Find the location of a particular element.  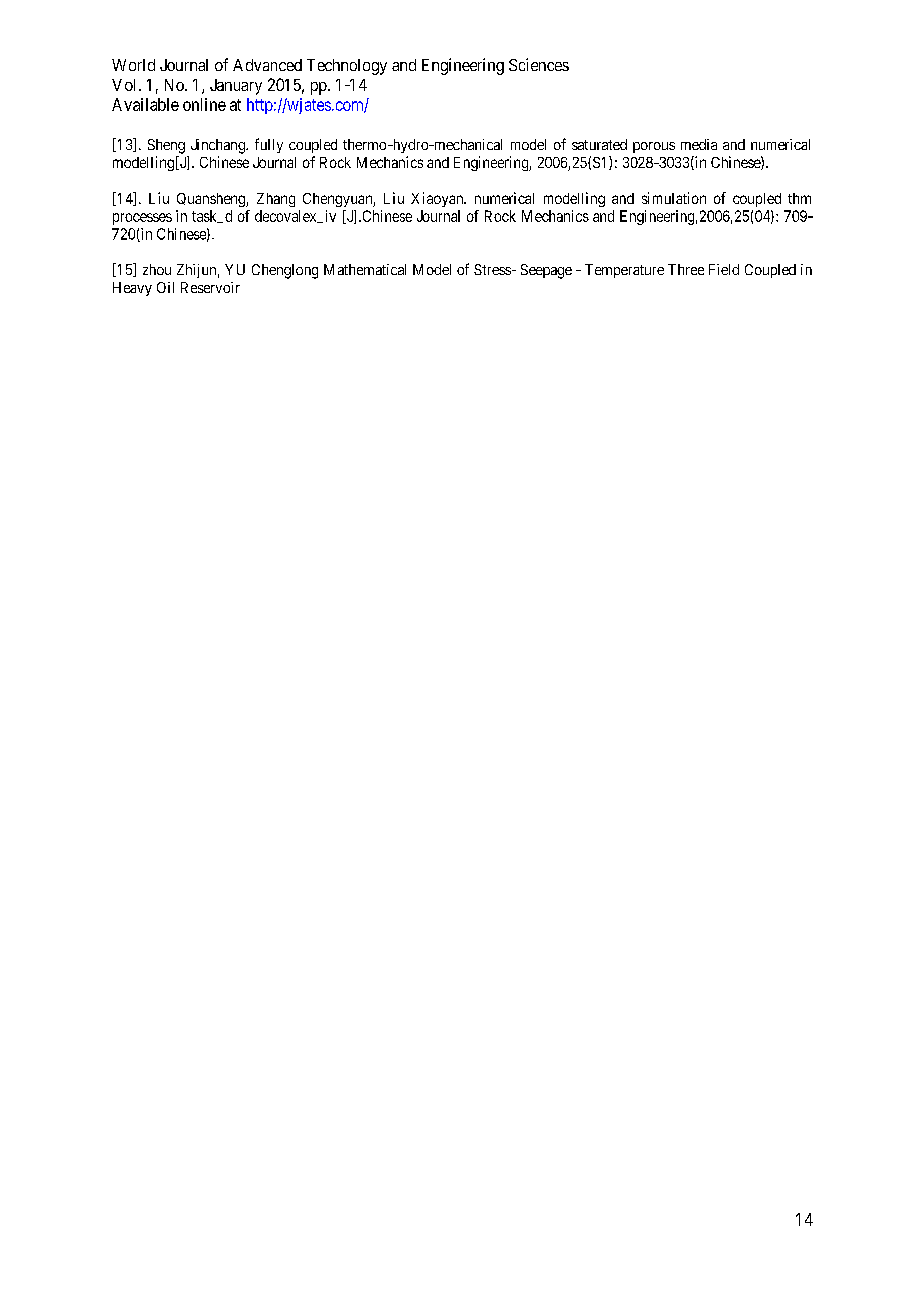

processes is located at coordinates (142, 219).
